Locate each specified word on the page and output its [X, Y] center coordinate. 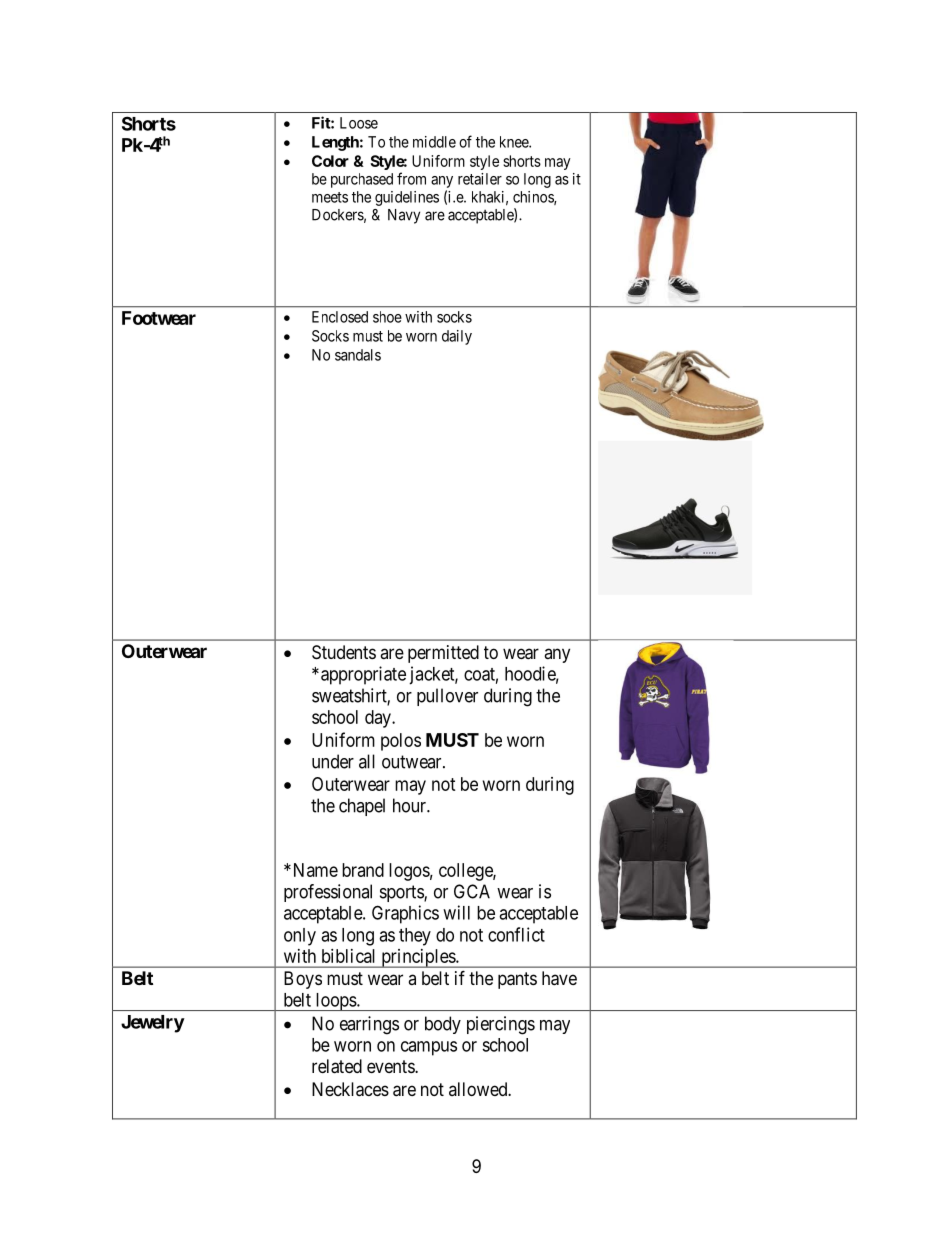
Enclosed [340, 317]
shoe [387, 317]
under [333, 761]
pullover [447, 697]
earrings [369, 1025]
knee [515, 142]
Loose [359, 123]
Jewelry [153, 1024]
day [379, 719]
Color [330, 161]
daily [457, 337]
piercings [501, 1025]
